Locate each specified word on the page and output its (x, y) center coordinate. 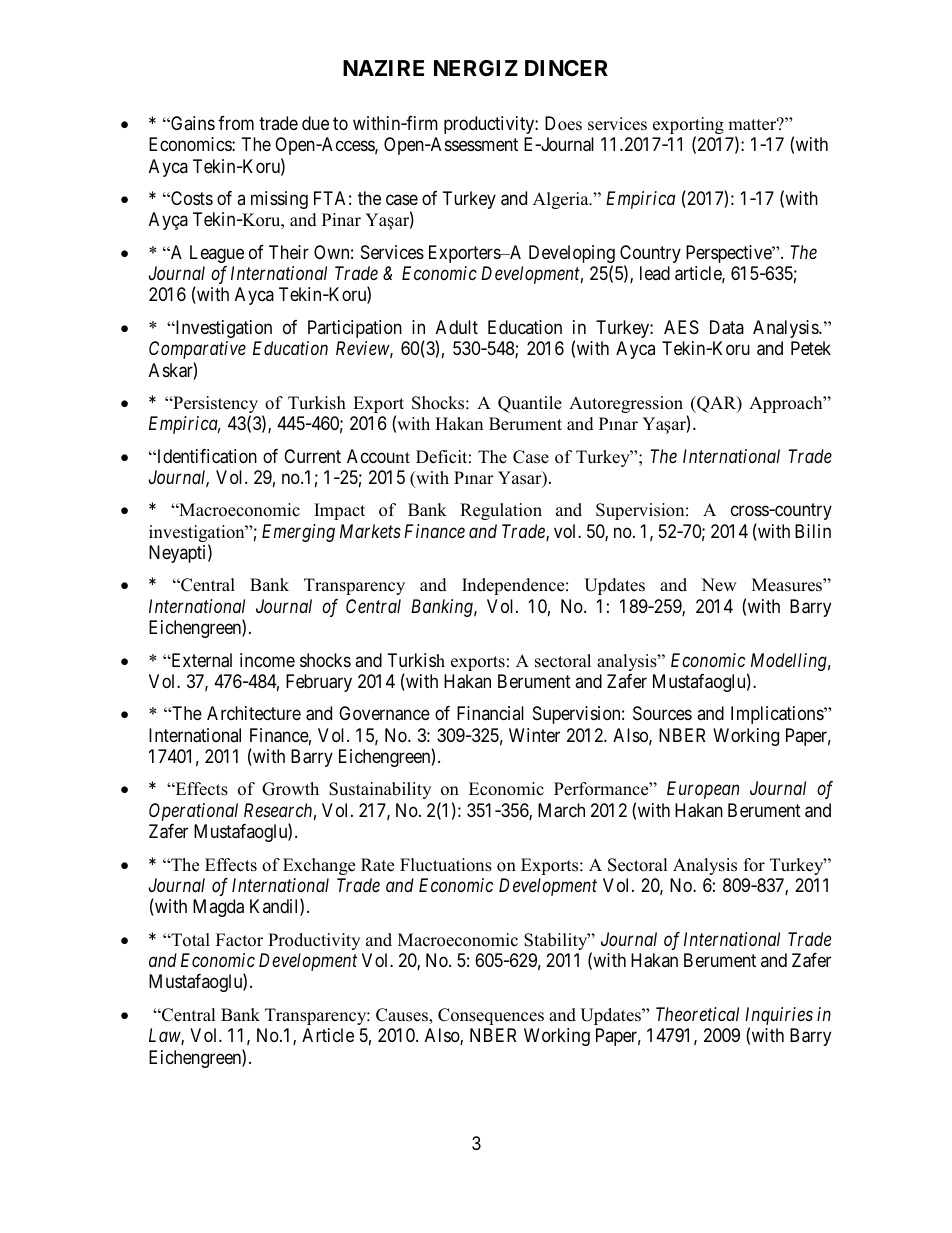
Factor (239, 940)
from (236, 123)
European (703, 790)
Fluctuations (446, 865)
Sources (662, 713)
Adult (457, 327)
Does (563, 123)
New (719, 585)
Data (727, 327)
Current (312, 456)
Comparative (197, 350)
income (267, 660)
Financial (490, 713)
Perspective (729, 254)
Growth (290, 789)
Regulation (501, 511)
